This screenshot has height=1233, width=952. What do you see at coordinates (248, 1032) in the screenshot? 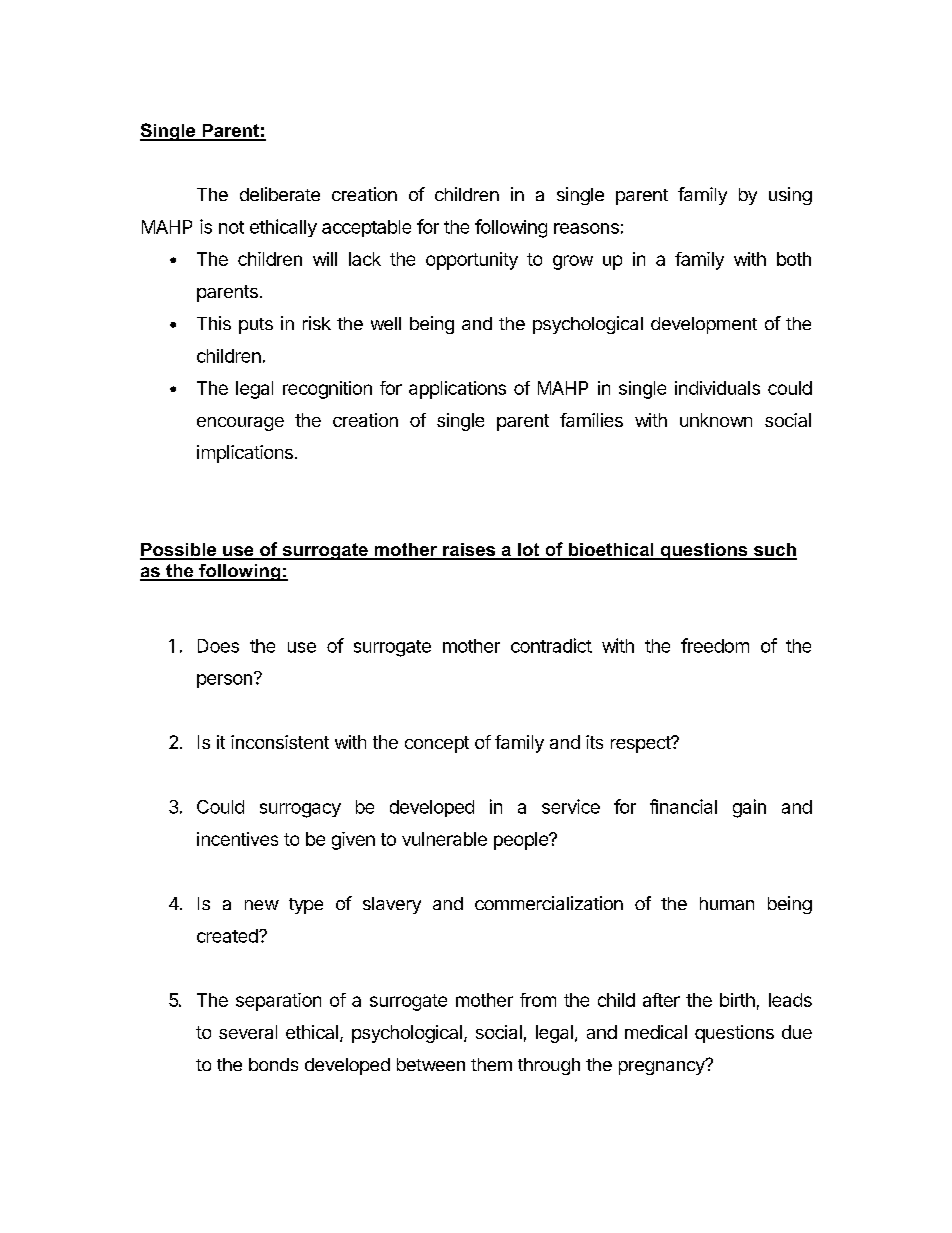
I see `several` at bounding box center [248, 1032].
